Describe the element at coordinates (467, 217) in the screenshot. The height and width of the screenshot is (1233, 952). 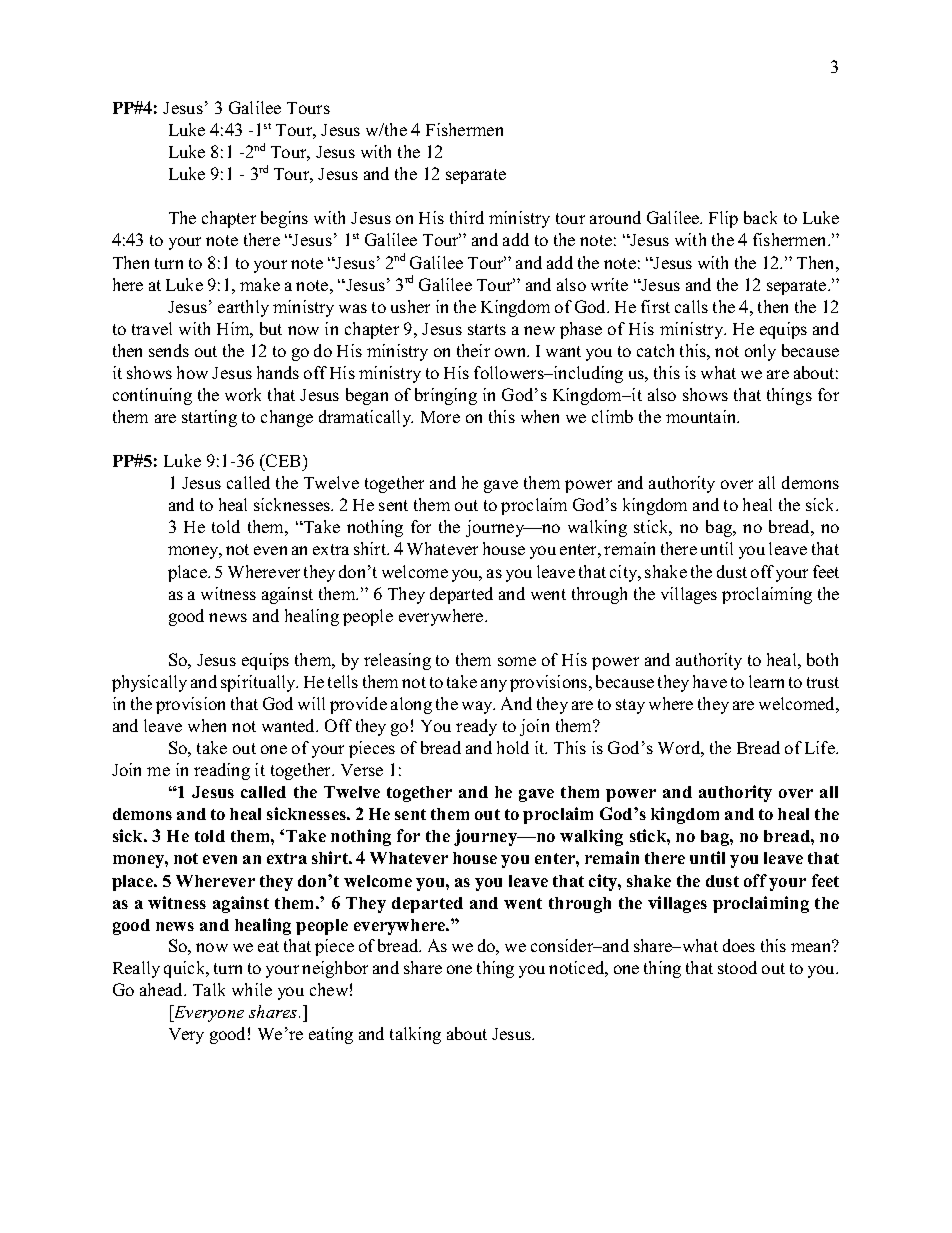
I see `third` at that location.
